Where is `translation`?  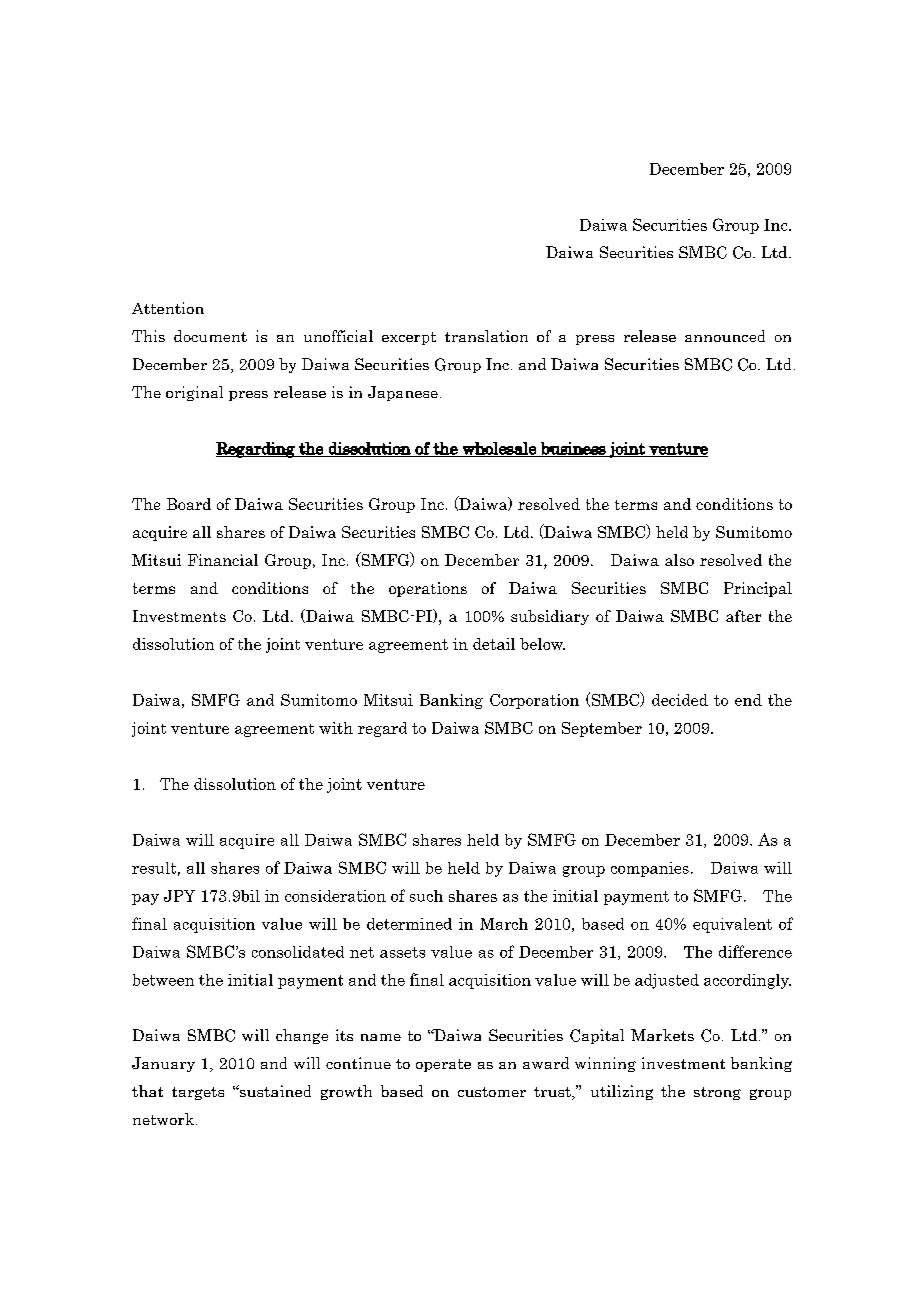
translation is located at coordinates (486, 336).
